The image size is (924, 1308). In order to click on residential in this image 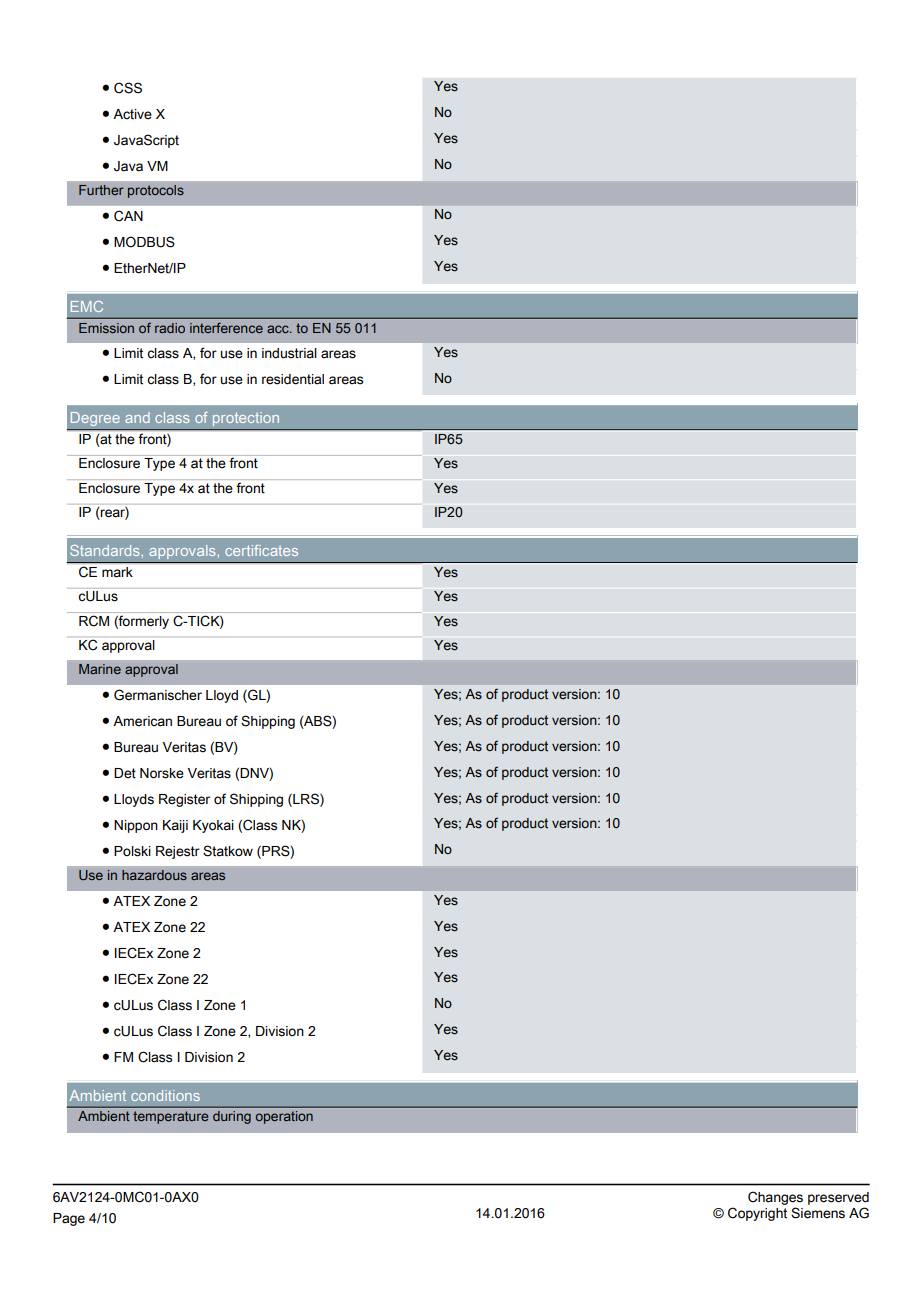, I will do `click(293, 379)`.
